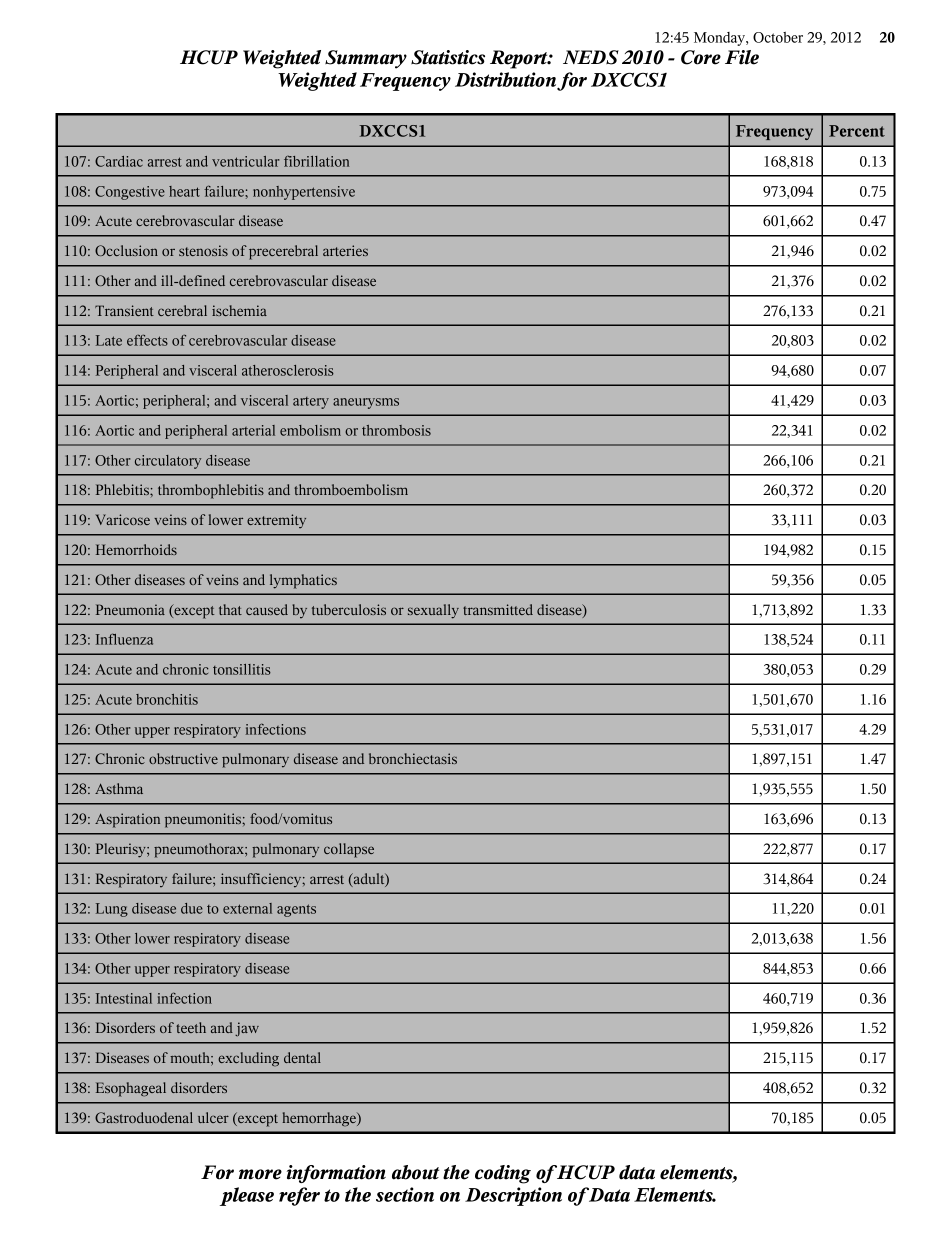  Describe the element at coordinates (246, 161) in the screenshot. I see `ventricular` at that location.
